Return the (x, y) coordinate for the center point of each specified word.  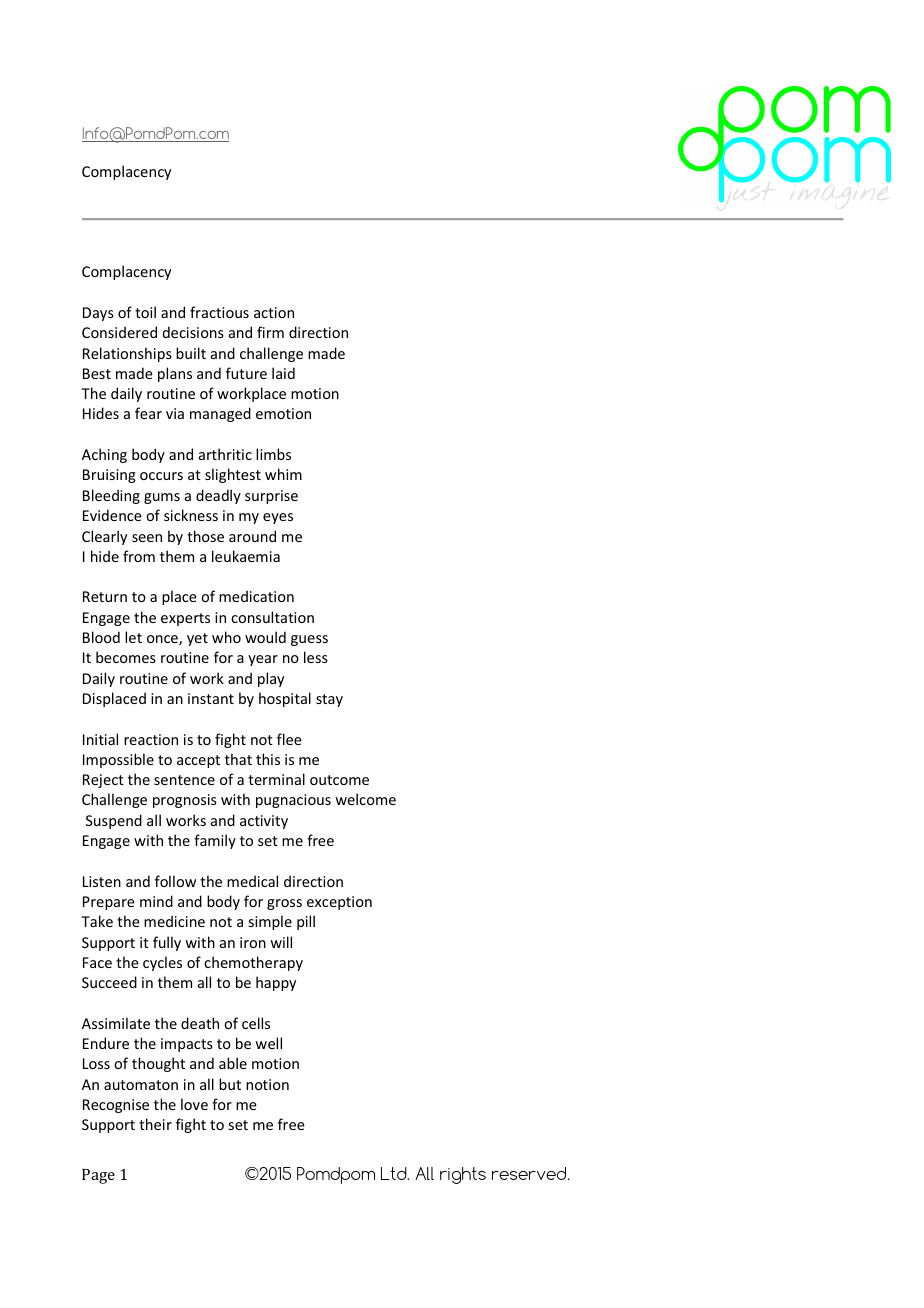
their (155, 1124)
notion (267, 1084)
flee (289, 739)
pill (306, 922)
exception (339, 903)
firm (270, 332)
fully (167, 943)
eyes (278, 518)
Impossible (118, 760)
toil (145, 312)
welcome (365, 799)
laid (283, 373)
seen (147, 538)
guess (309, 640)
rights (463, 1175)
